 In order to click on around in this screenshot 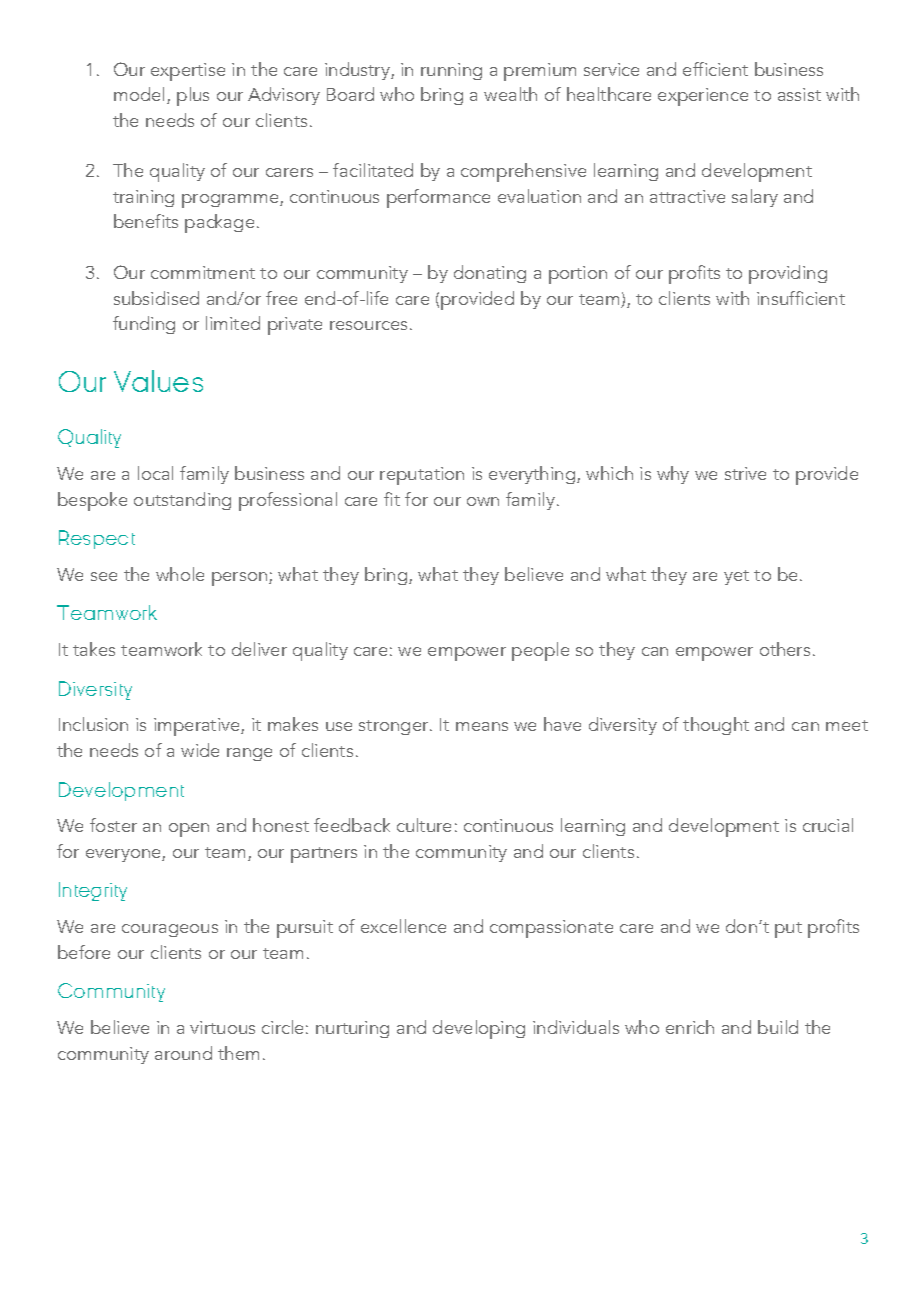, I will do `click(183, 1053)`.
